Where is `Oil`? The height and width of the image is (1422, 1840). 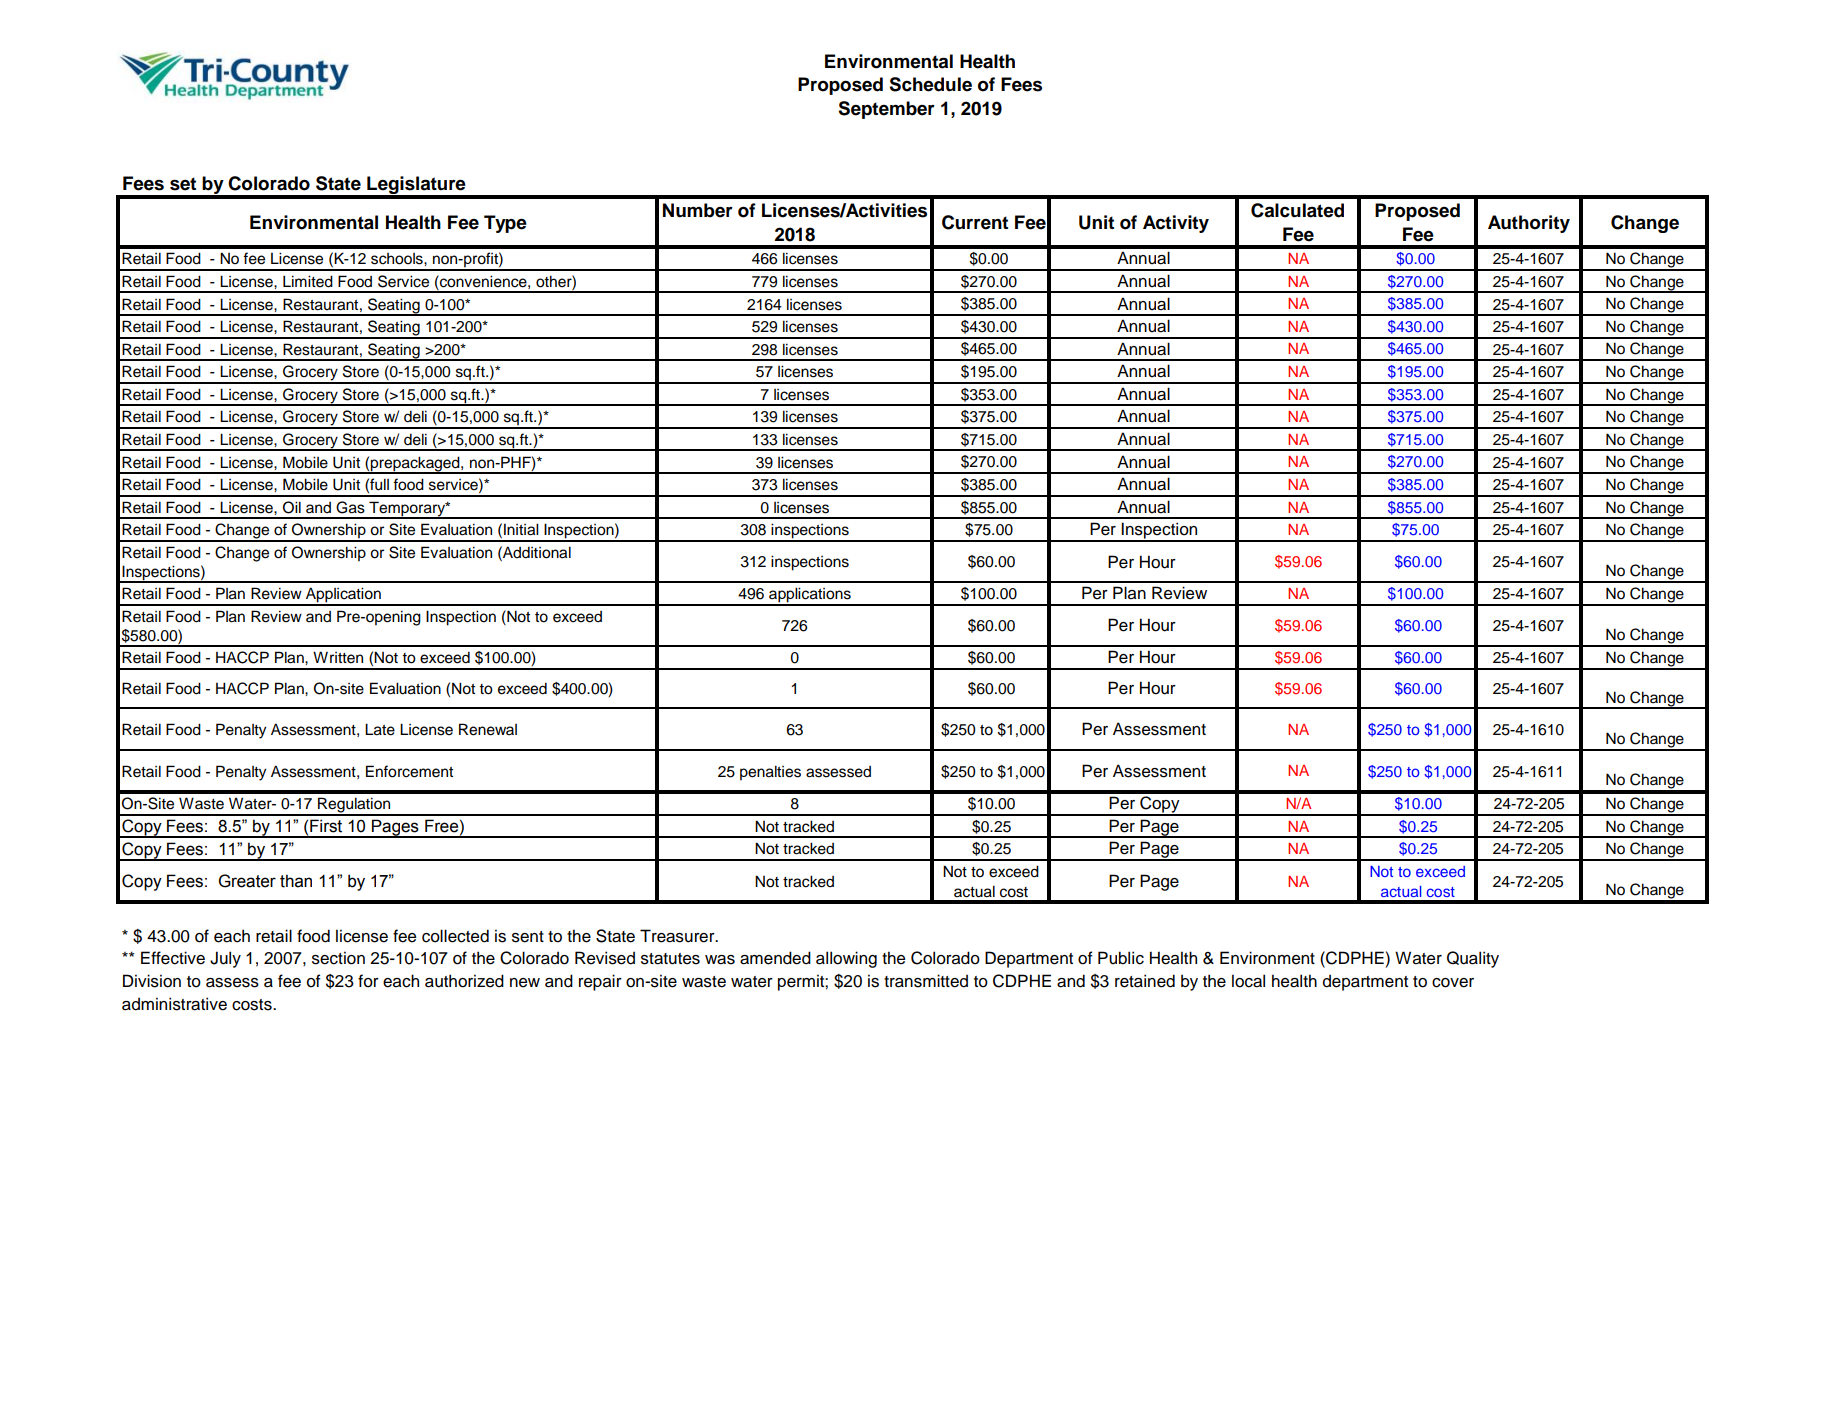
Oil is located at coordinates (292, 507).
